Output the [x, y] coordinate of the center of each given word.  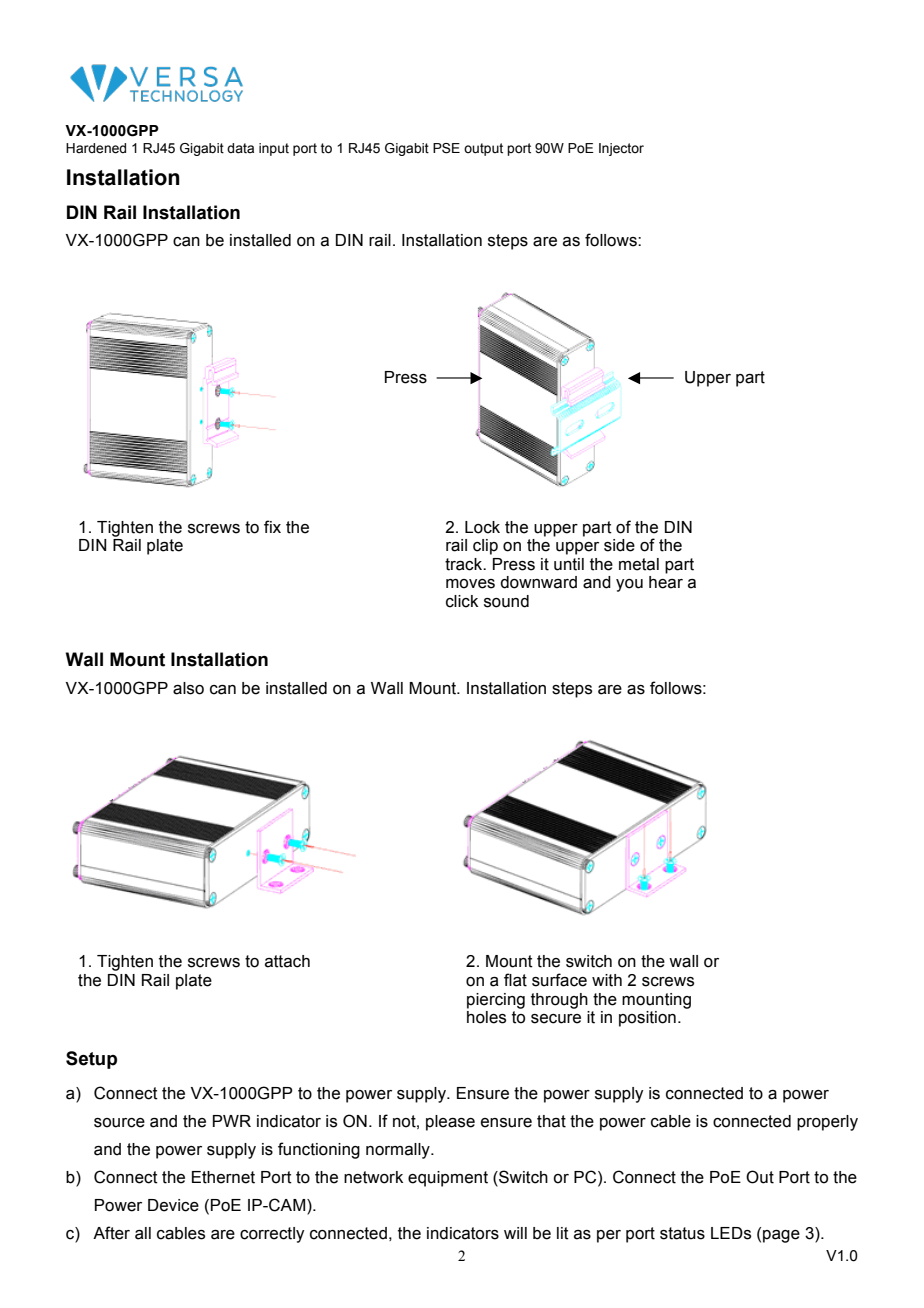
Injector [621, 149]
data [240, 148]
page [781, 1236]
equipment [448, 1179]
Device [173, 1205]
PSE [446, 148]
